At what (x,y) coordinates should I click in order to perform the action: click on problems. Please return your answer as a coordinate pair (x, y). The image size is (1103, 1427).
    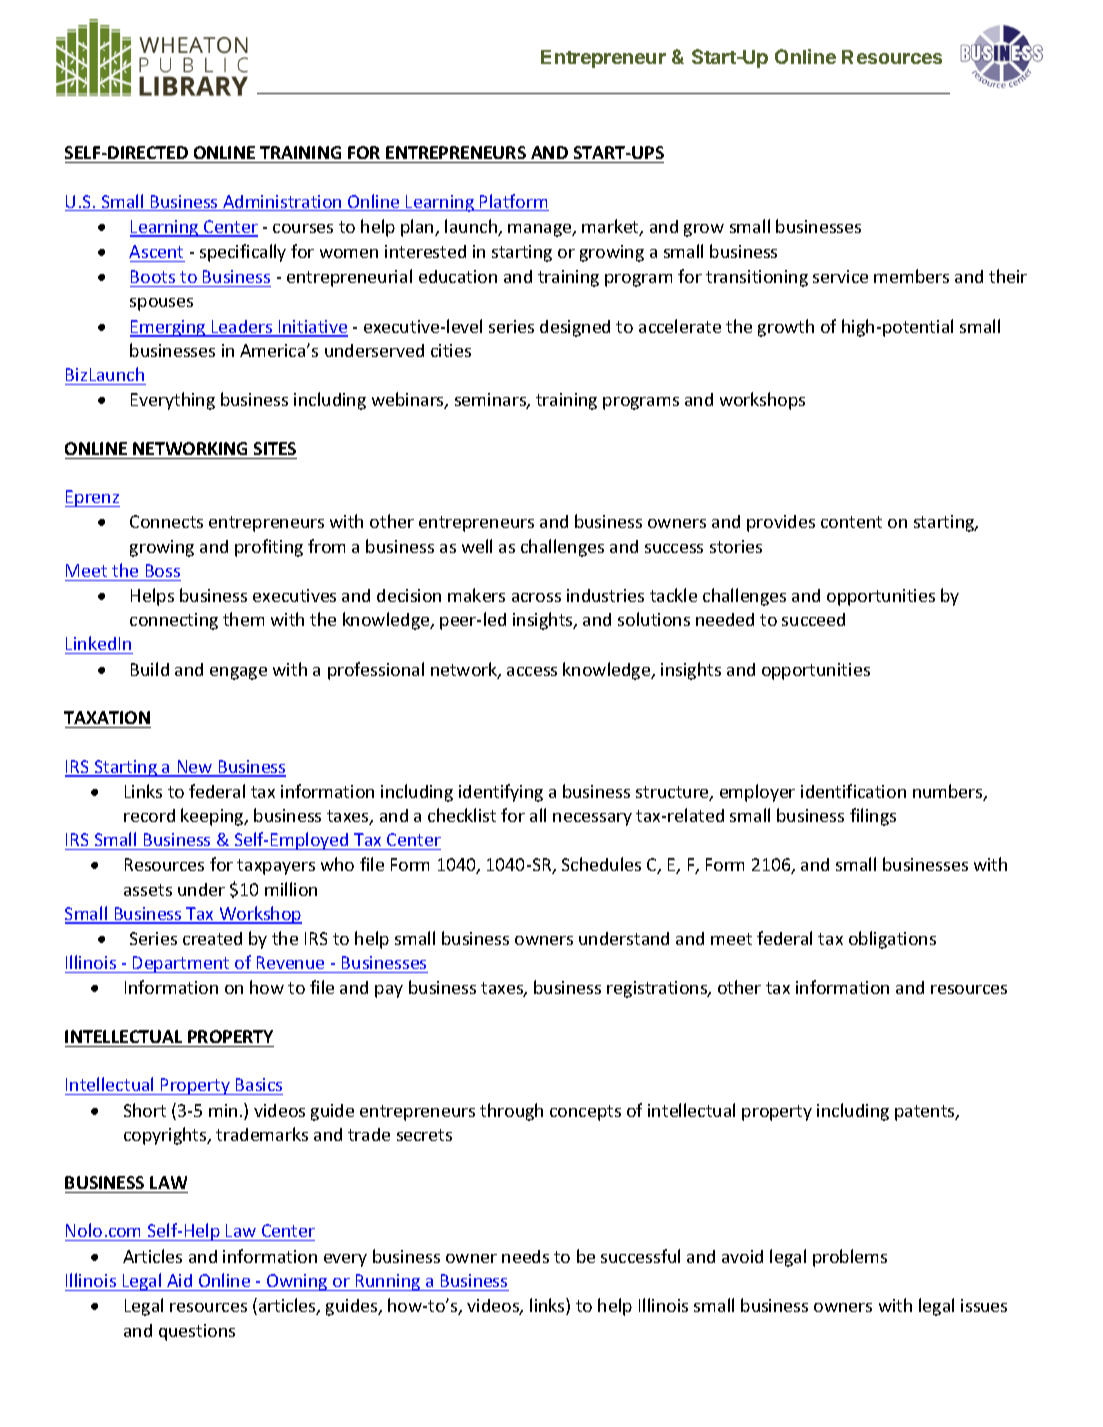
    Looking at the image, I should click on (850, 1258).
